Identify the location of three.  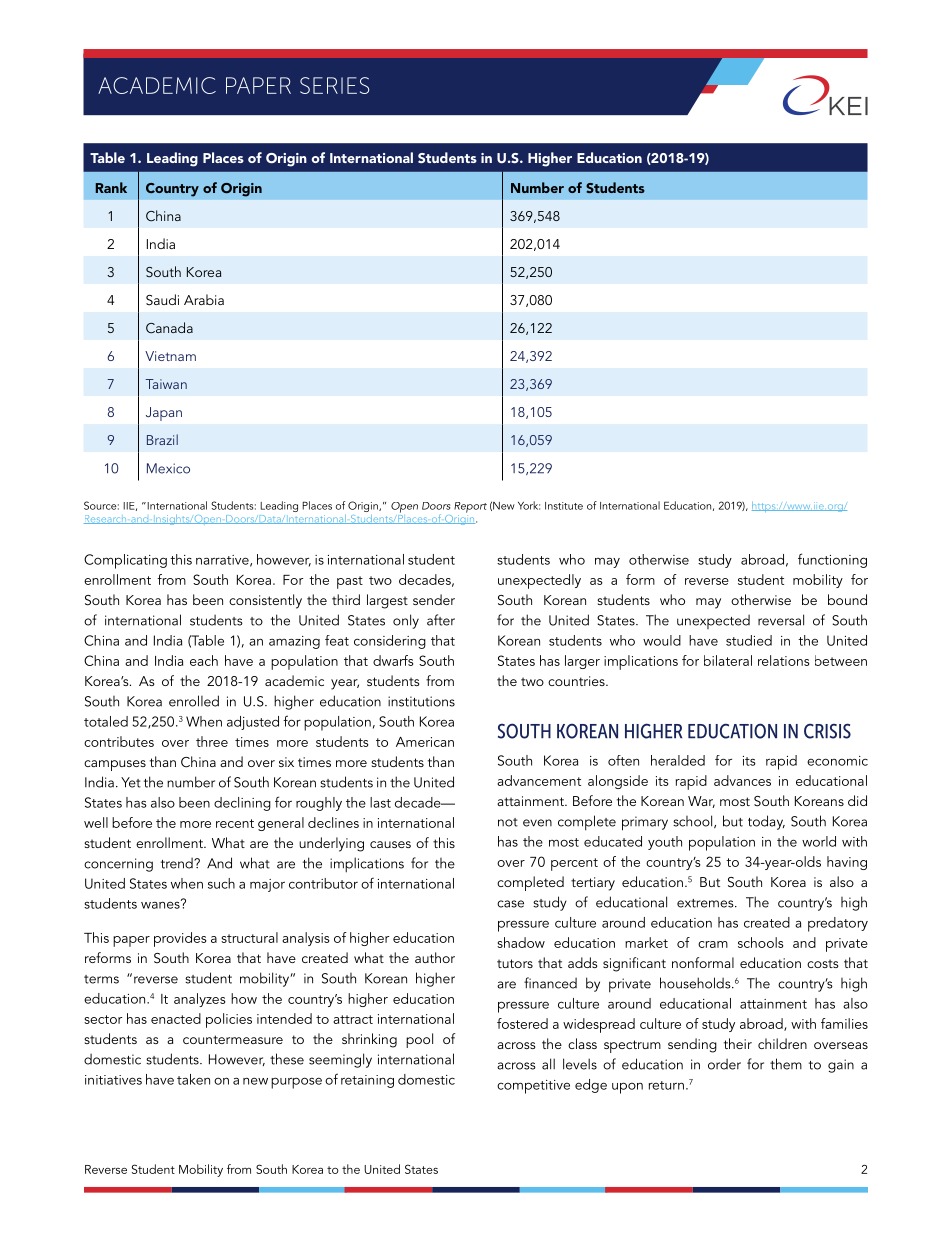
(212, 741).
